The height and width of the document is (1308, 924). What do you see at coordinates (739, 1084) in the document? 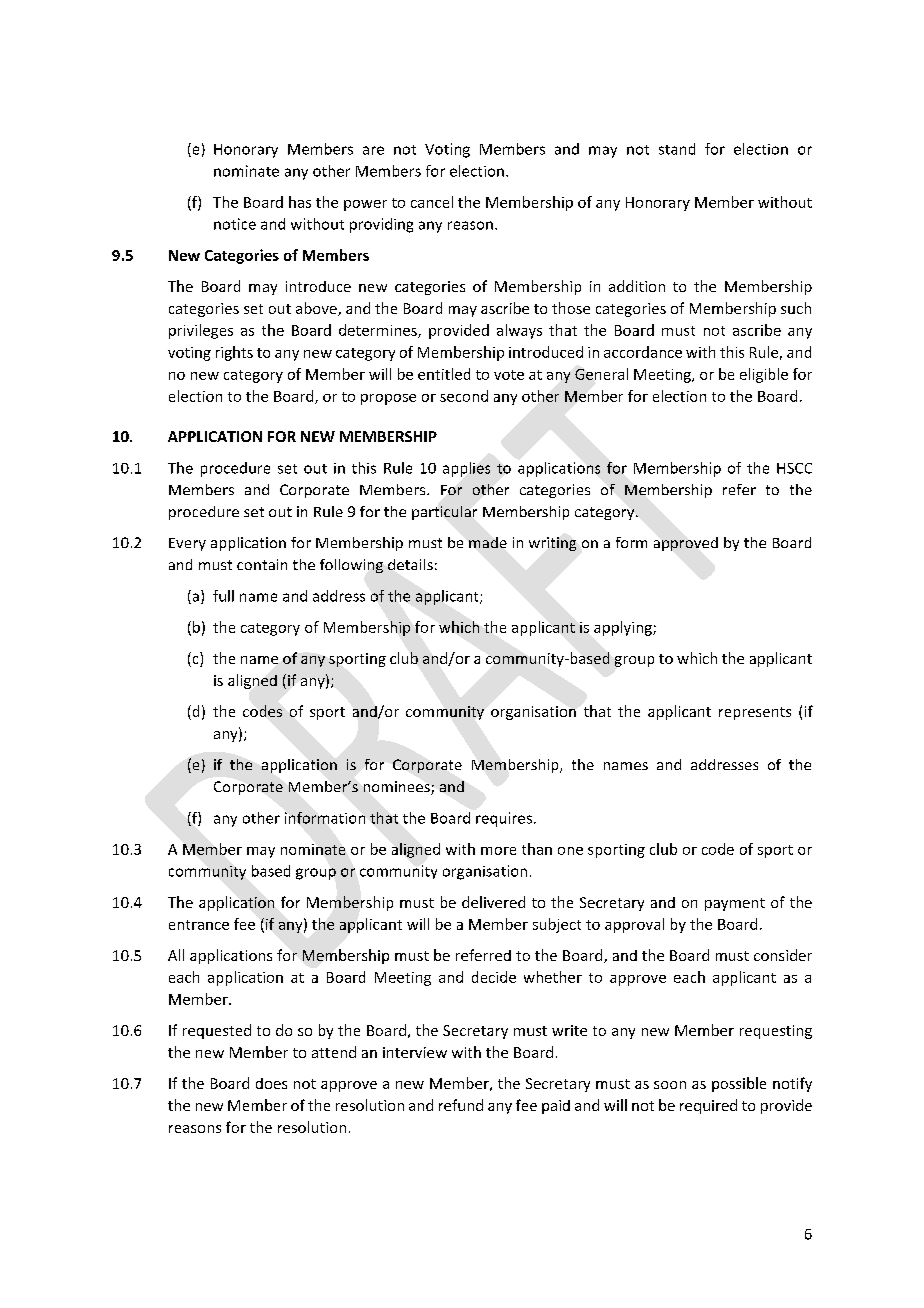
I see `possible` at bounding box center [739, 1084].
